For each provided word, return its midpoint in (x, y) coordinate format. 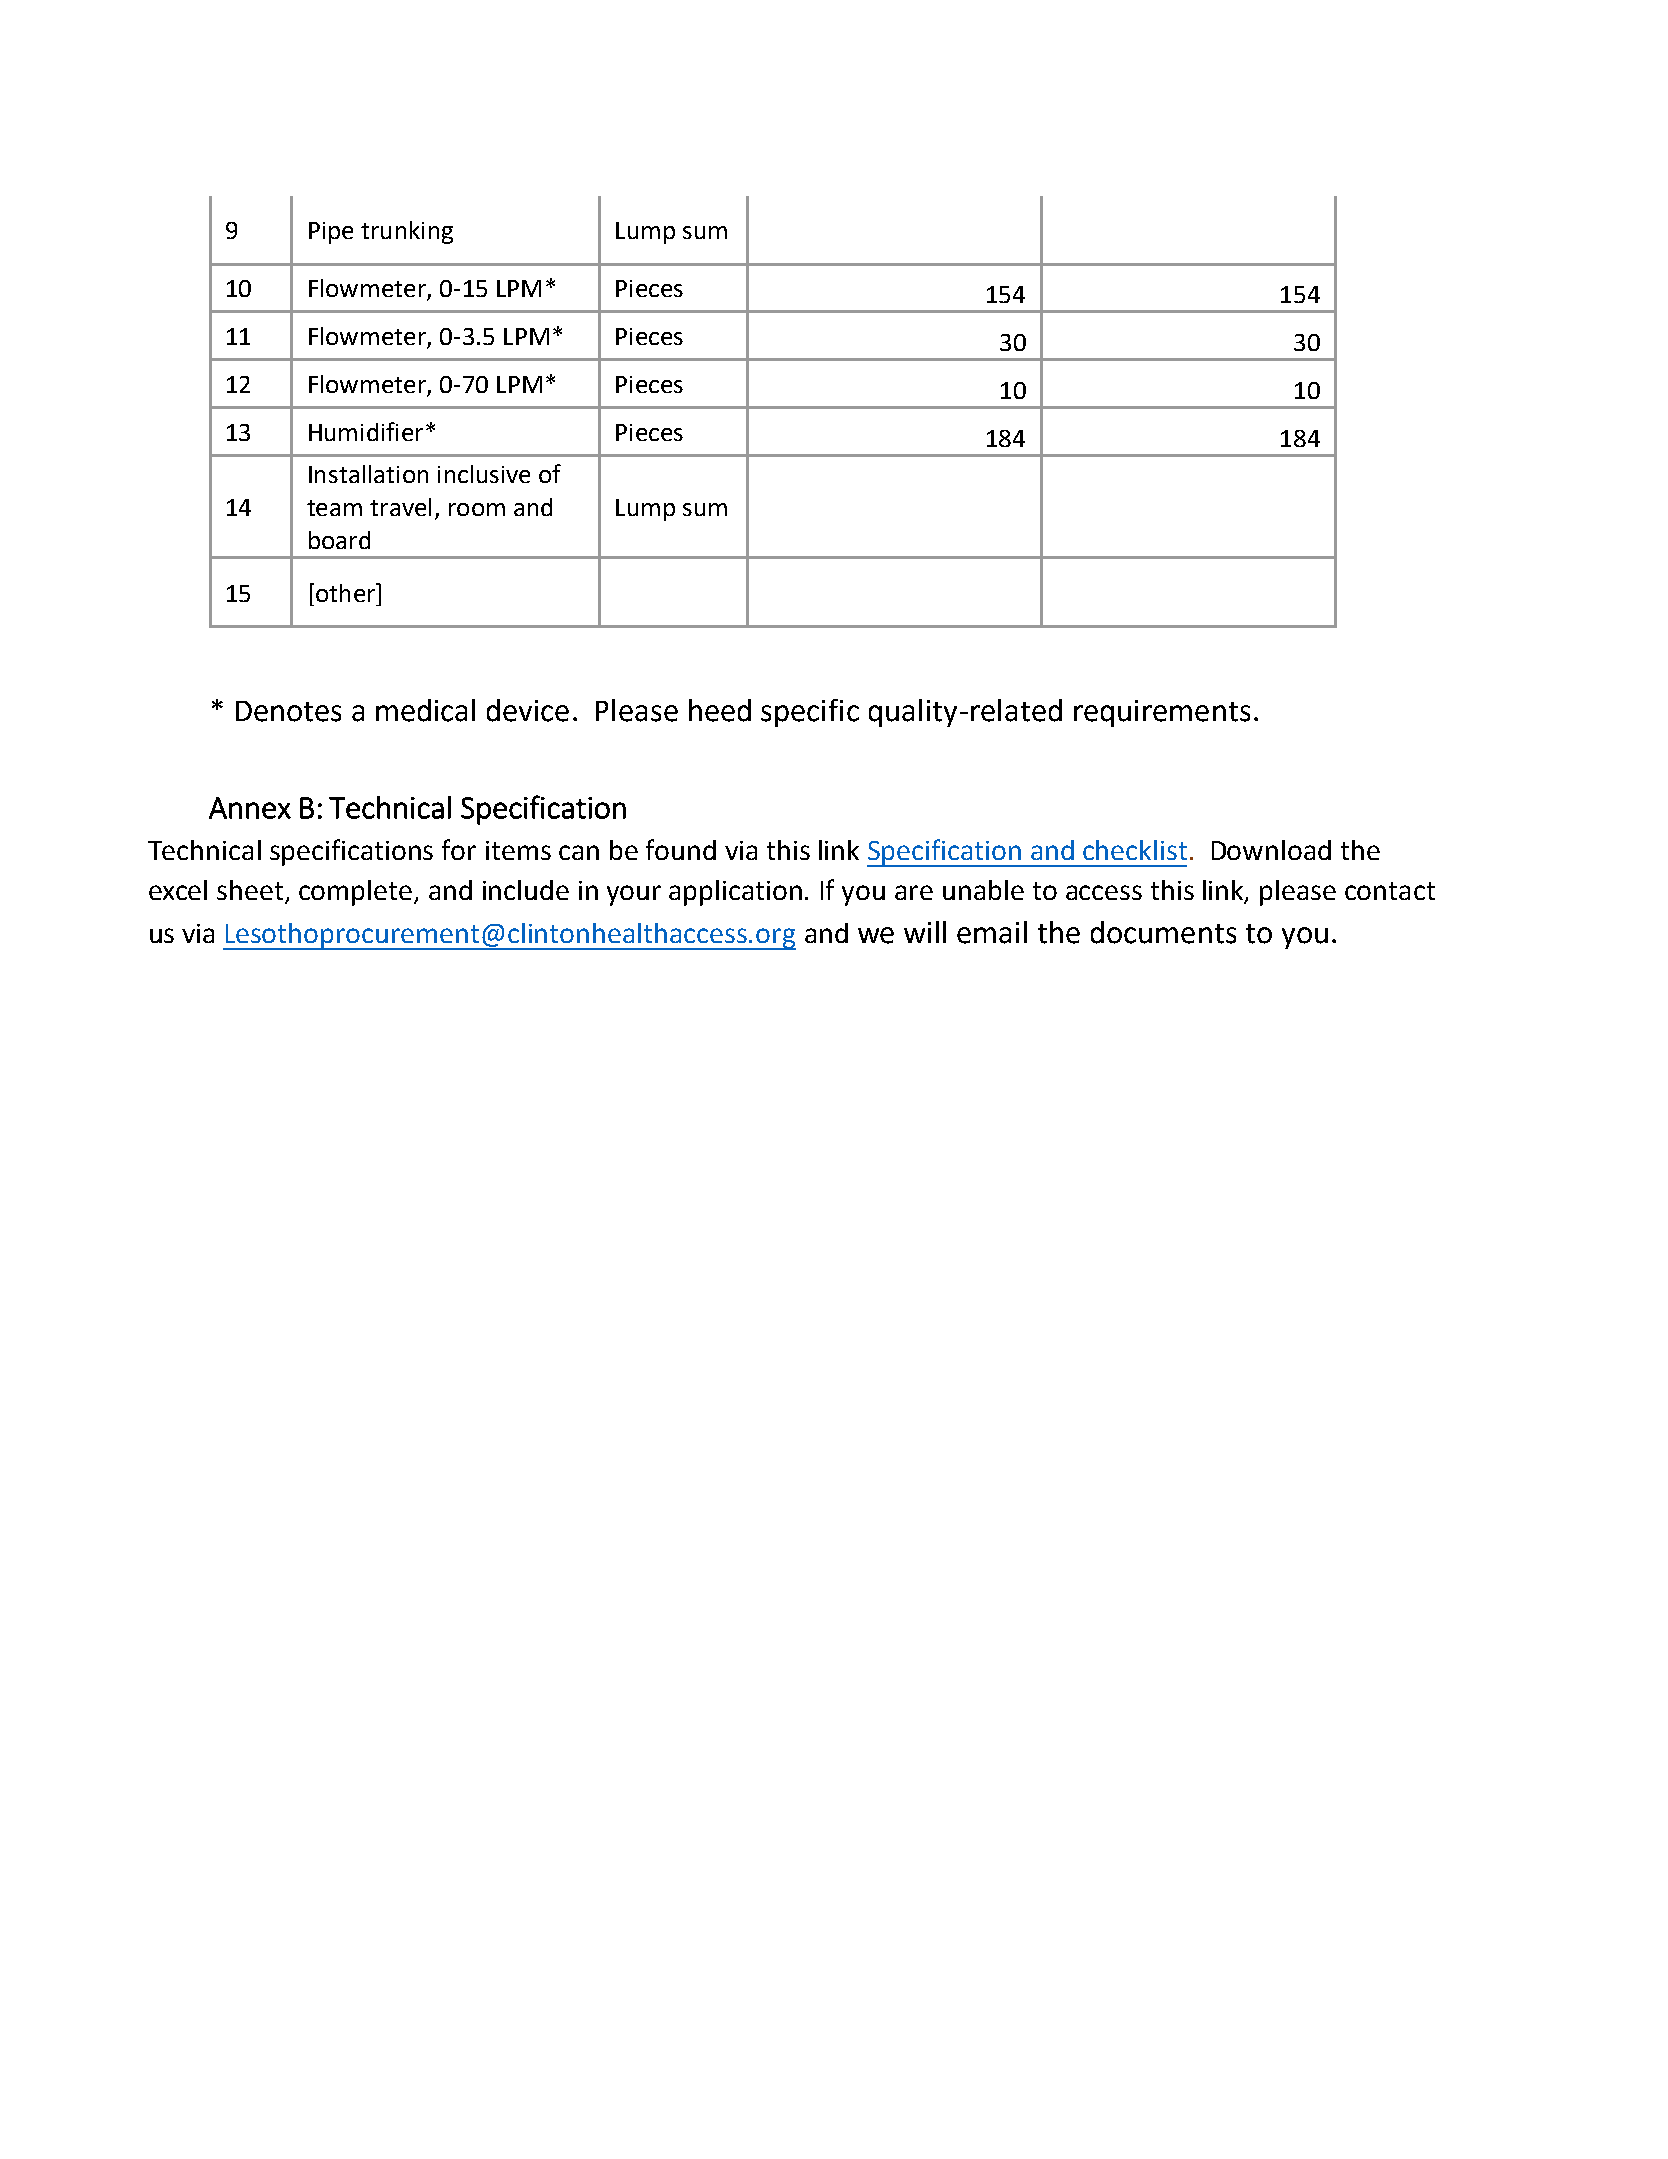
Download (1271, 850)
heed (720, 710)
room (477, 509)
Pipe (331, 233)
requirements (1162, 713)
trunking (407, 232)
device (528, 710)
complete (357, 893)
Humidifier (366, 431)
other (345, 592)
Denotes (288, 711)
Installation (368, 474)
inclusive (484, 474)
